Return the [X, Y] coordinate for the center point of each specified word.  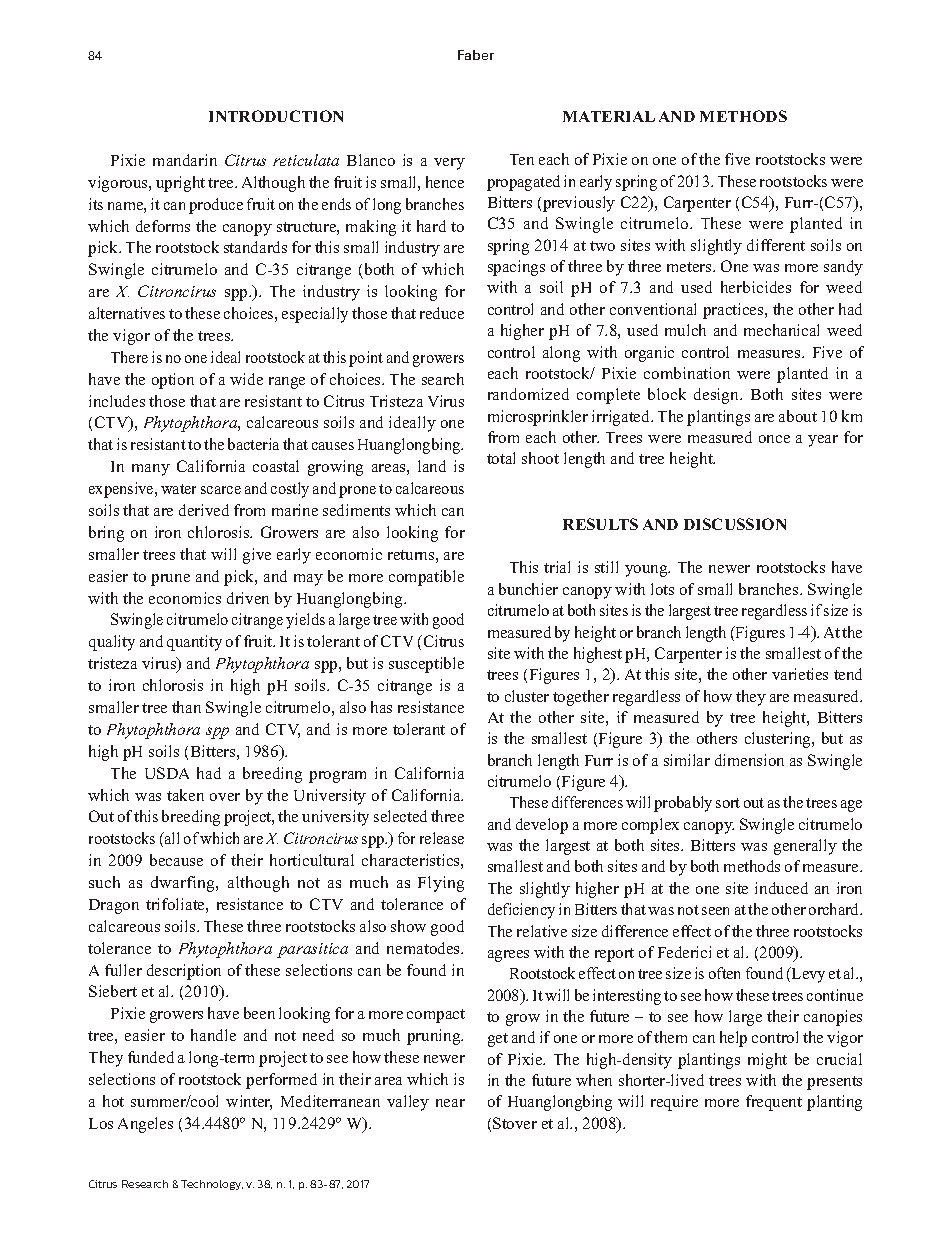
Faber [476, 55]
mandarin [185, 160]
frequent [774, 1103]
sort [728, 803]
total [501, 458]
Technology [212, 1185]
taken [185, 795]
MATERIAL [609, 116]
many [151, 470]
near [450, 1103]
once [774, 439]
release [442, 838]
